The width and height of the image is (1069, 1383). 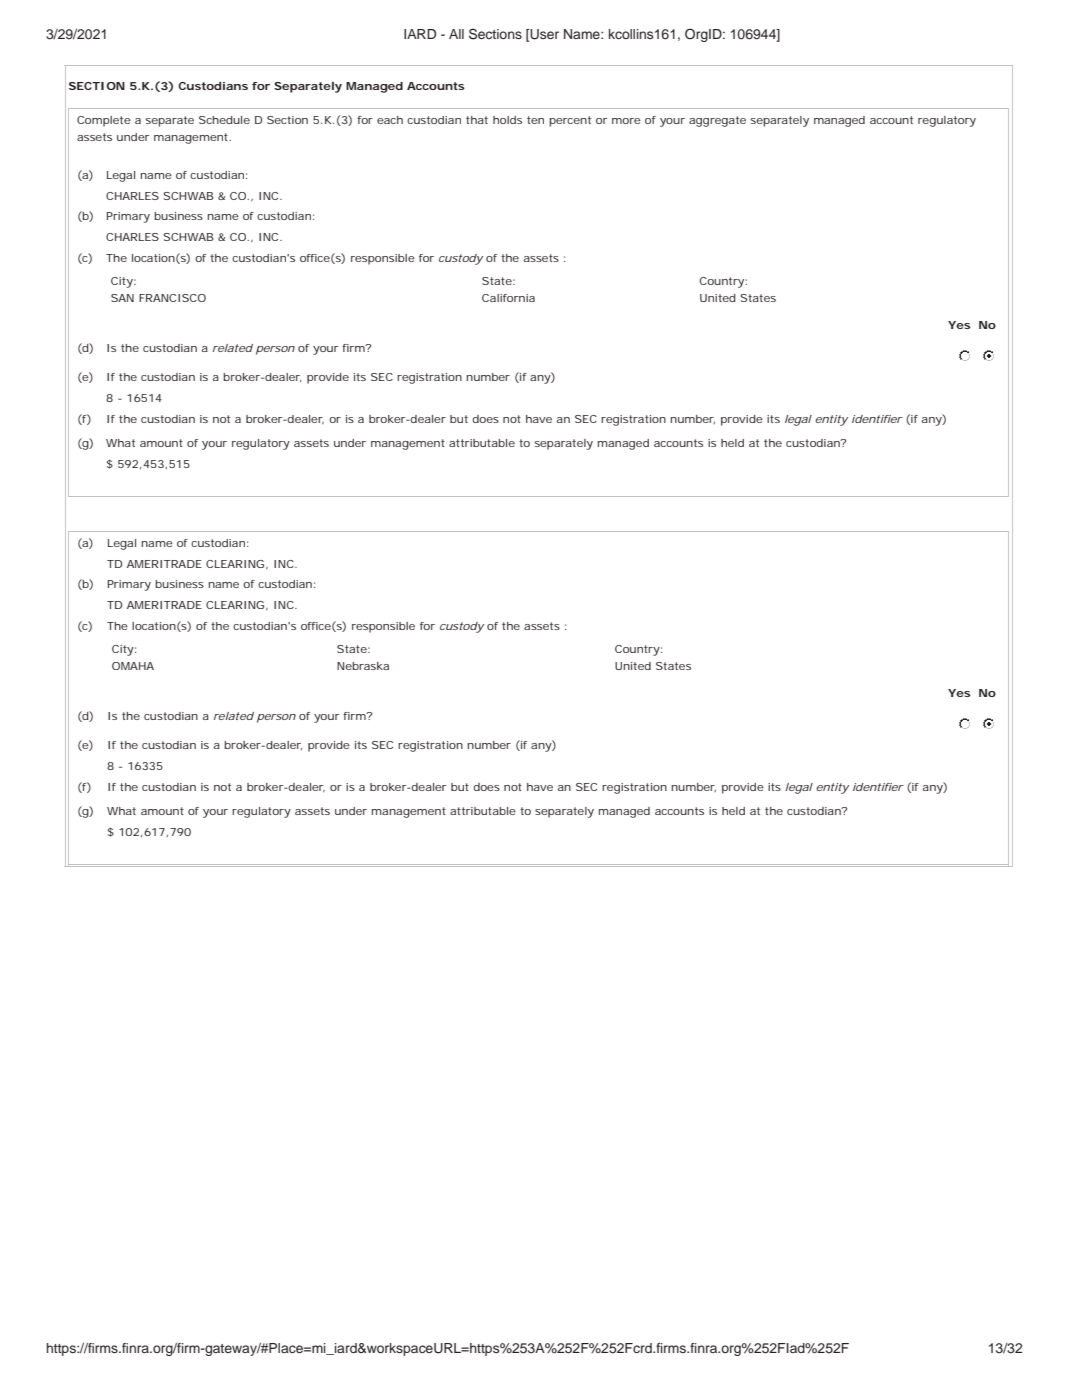 I want to click on percent, so click(x=570, y=121).
